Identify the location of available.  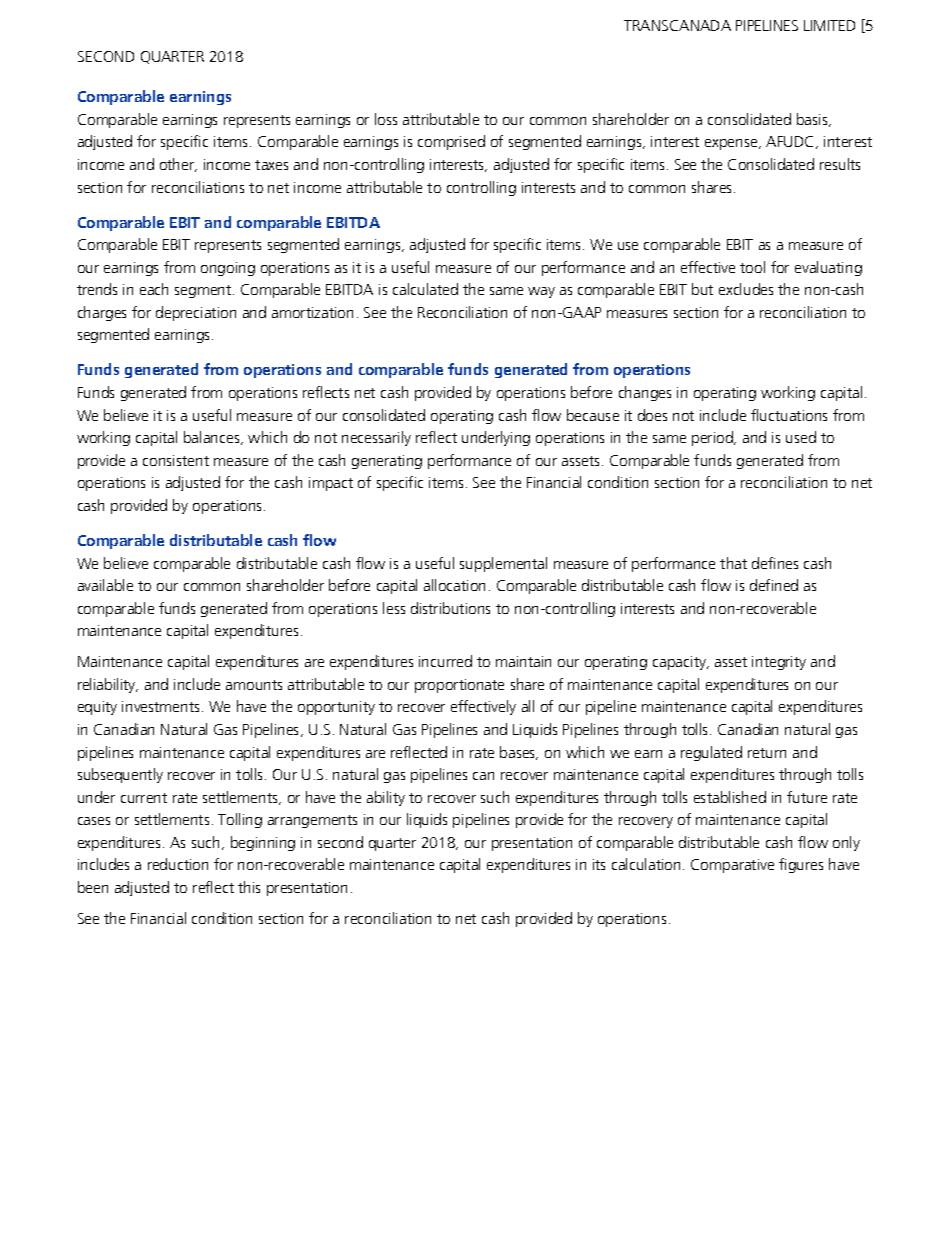
(105, 585).
